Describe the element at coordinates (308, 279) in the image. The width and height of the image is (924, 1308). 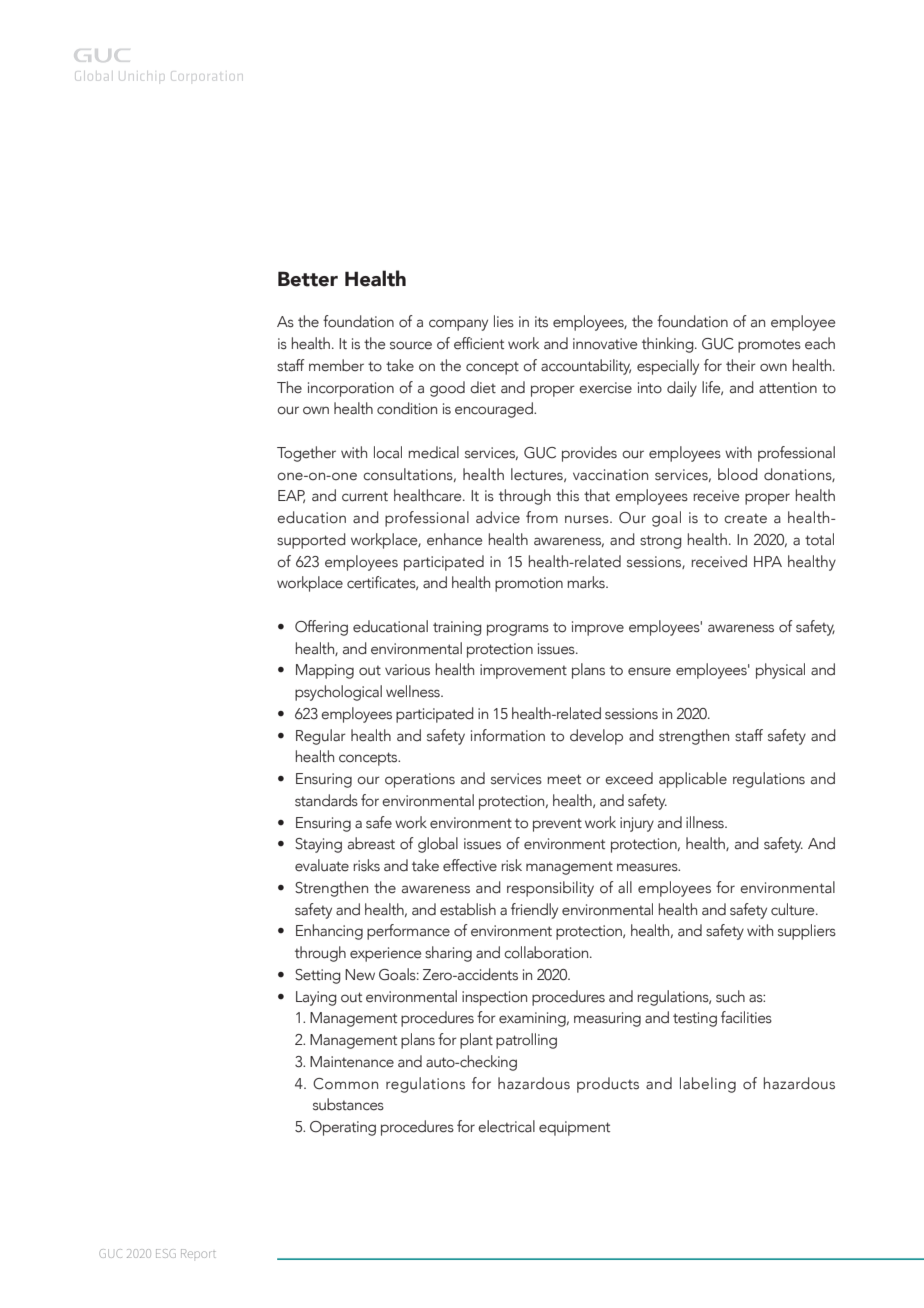
I see `Better` at that location.
